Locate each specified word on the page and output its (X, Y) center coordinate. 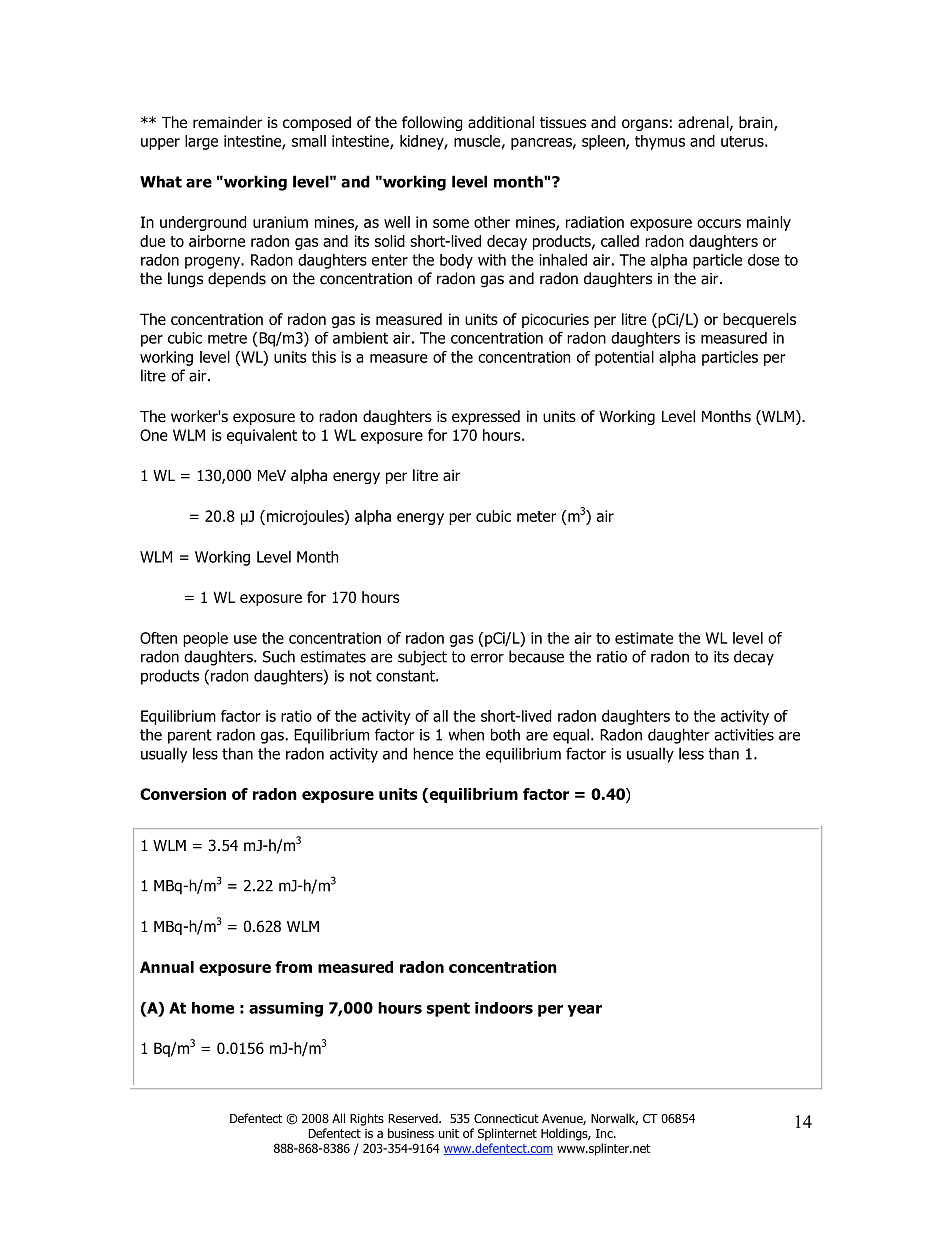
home (213, 1008)
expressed (486, 417)
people (205, 639)
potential (624, 358)
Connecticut (506, 1118)
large (201, 142)
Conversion (183, 794)
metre (227, 338)
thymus (660, 142)
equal (571, 736)
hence (433, 753)
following (432, 123)
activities (744, 735)
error (487, 658)
